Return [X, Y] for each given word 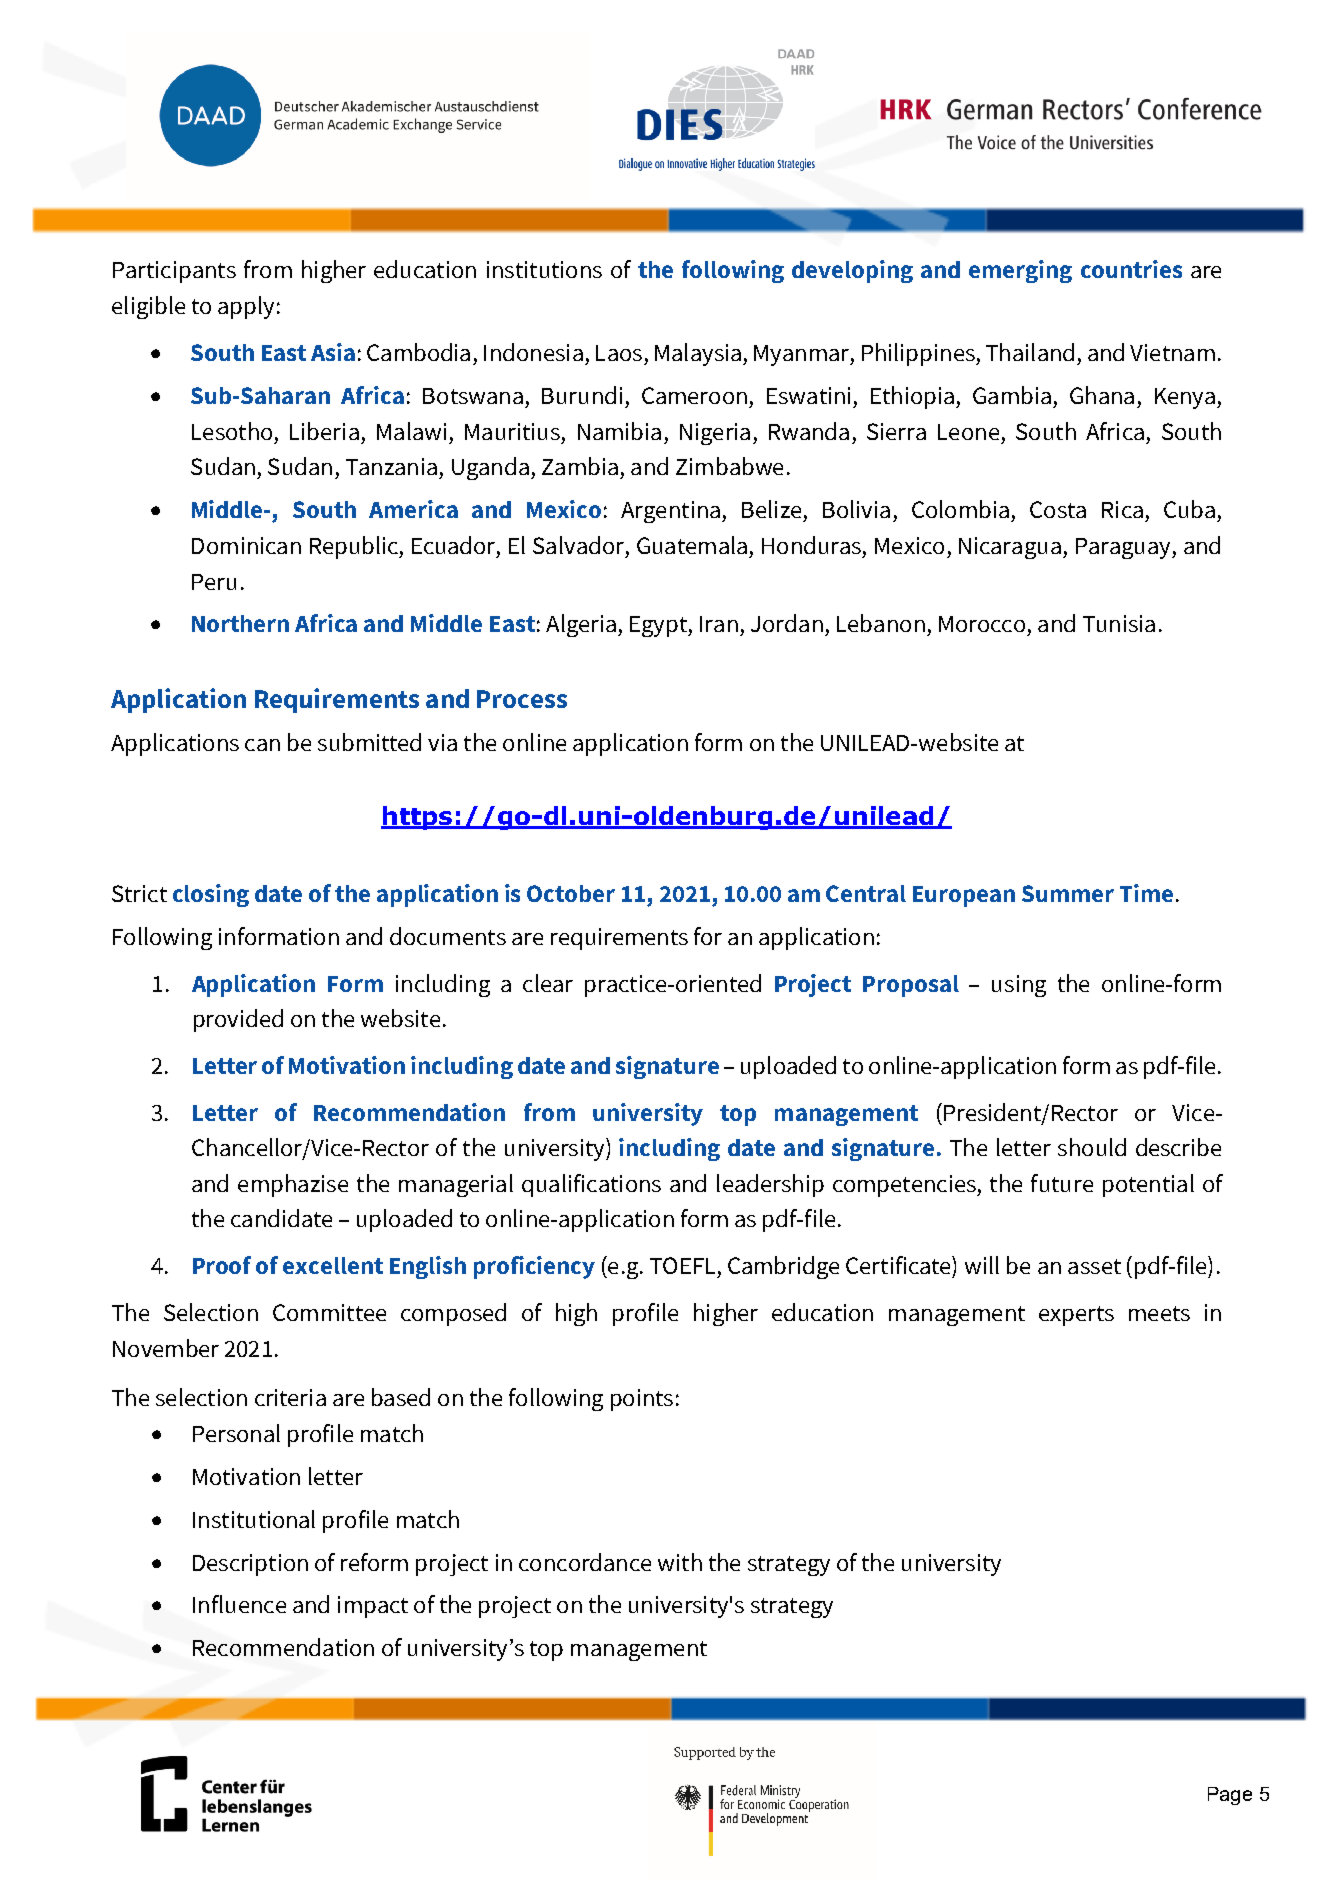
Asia [333, 352]
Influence [239, 1604]
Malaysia [698, 354]
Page [1230, 1796]
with [680, 1562]
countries [1131, 269]
